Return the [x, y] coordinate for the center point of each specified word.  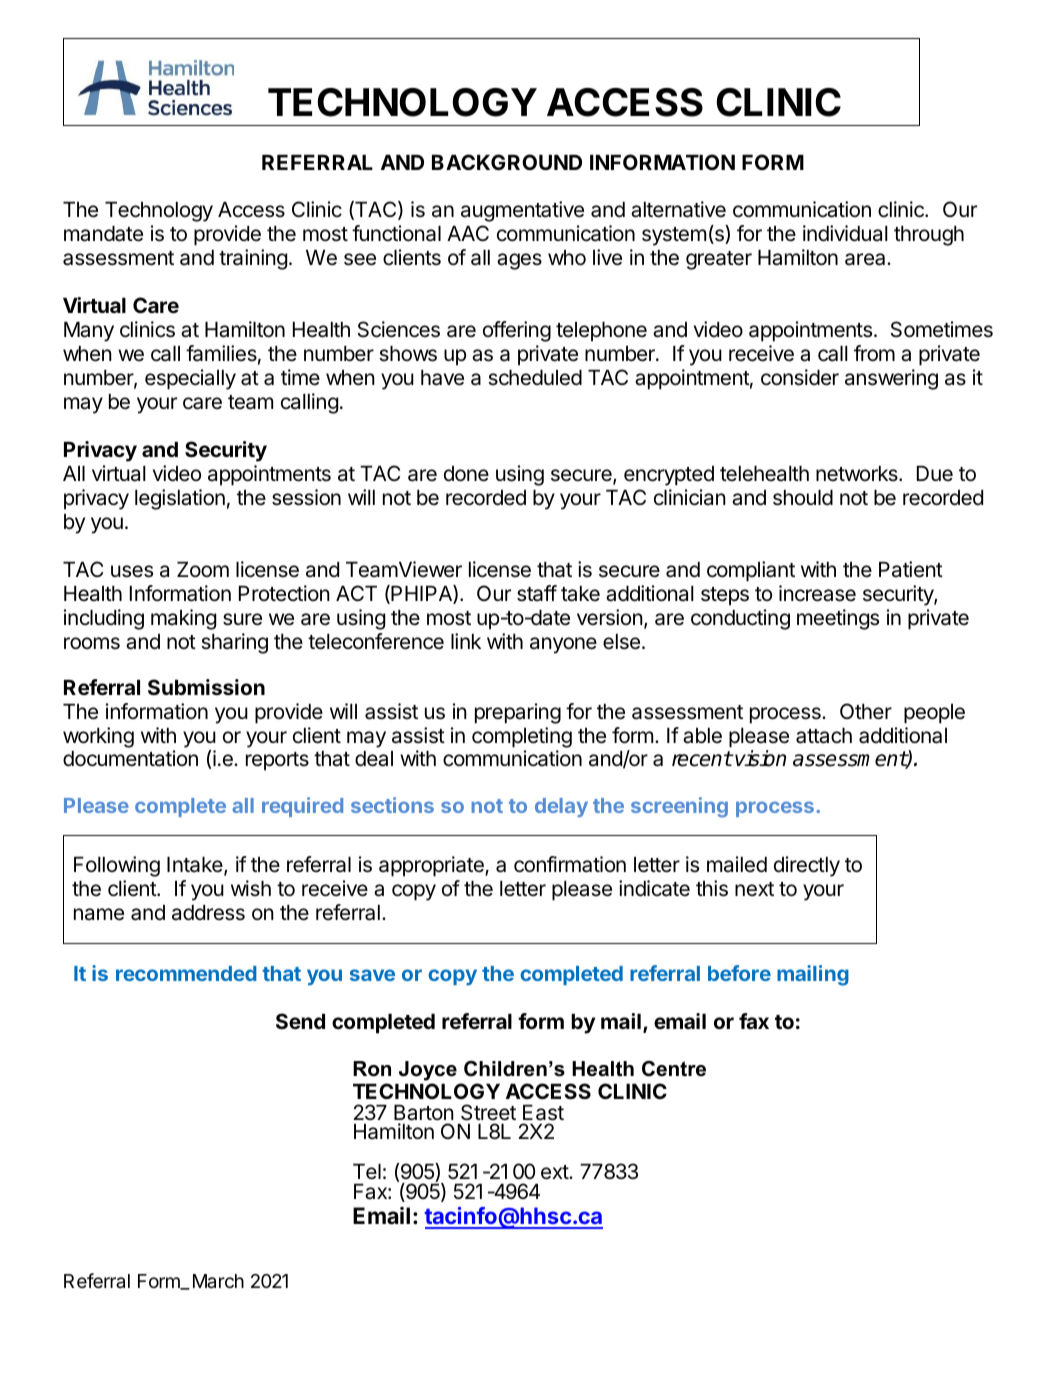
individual [845, 233]
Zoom [203, 569]
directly [807, 866]
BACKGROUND [507, 162]
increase [817, 593]
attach [824, 736]
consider [800, 377]
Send [300, 1021]
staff [537, 593]
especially [190, 379]
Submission [206, 687]
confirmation [570, 864]
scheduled [535, 378]
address [208, 913]
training [253, 259]
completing [522, 737]
